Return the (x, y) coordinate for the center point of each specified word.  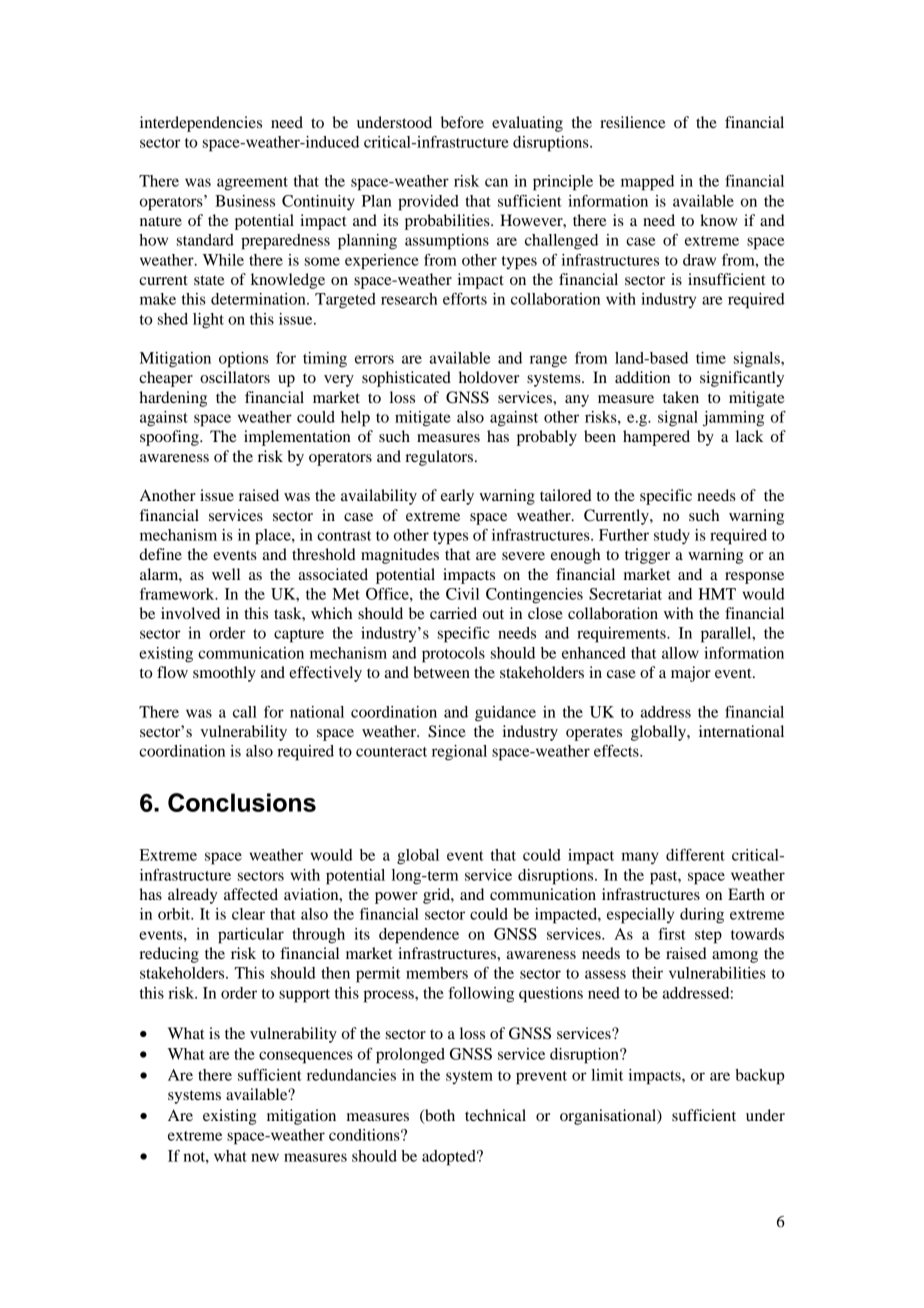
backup (760, 1077)
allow (680, 653)
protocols (453, 655)
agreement (252, 184)
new (265, 1157)
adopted (450, 1158)
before (462, 122)
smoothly (224, 674)
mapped (647, 183)
